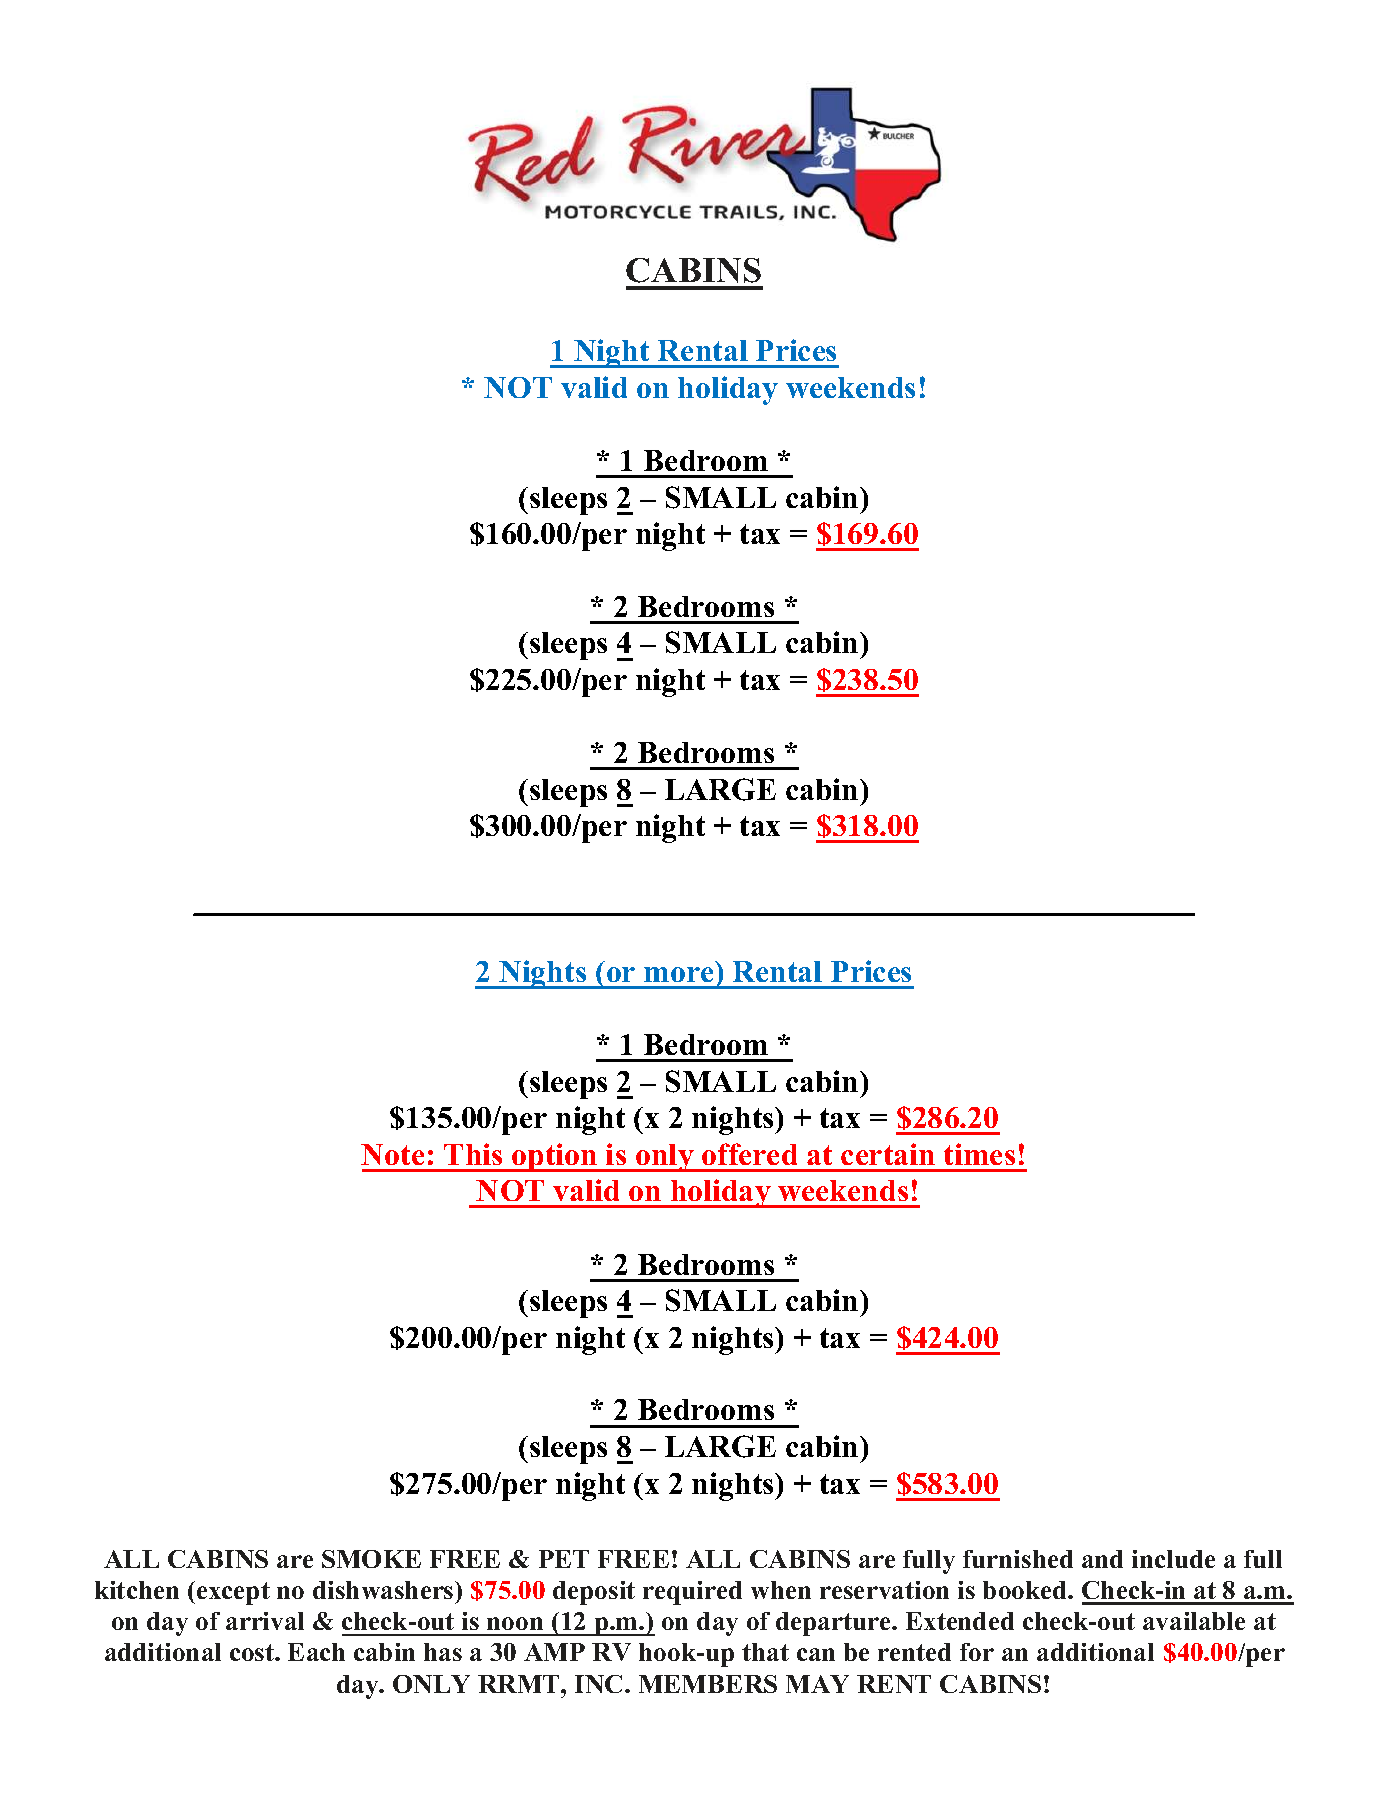 This screenshot has height=1797, width=1389. Describe the element at coordinates (371, 1559) in the screenshot. I see `SMOKE` at that location.
